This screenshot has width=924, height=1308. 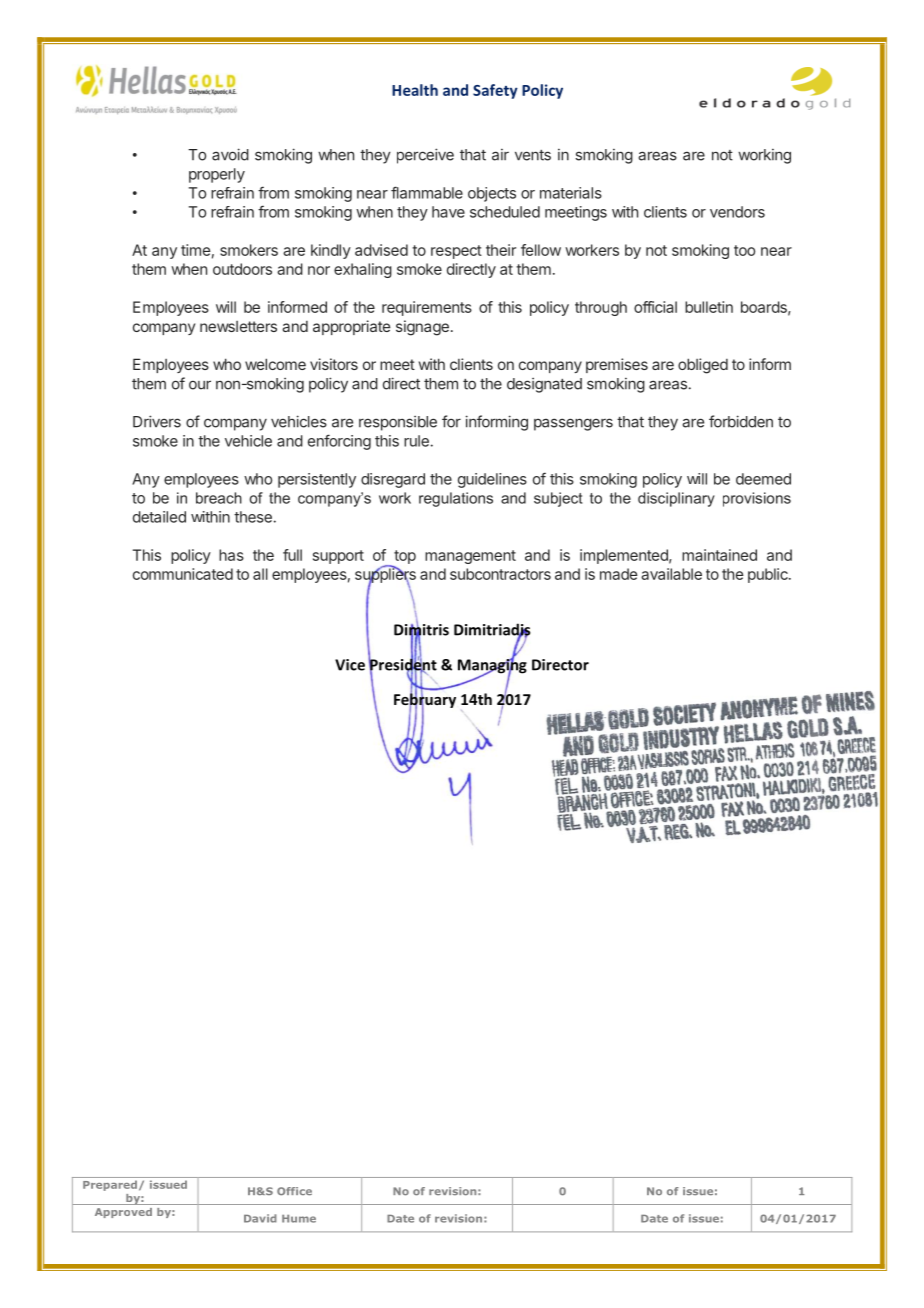 I want to click on David, so click(x=260, y=1218).
